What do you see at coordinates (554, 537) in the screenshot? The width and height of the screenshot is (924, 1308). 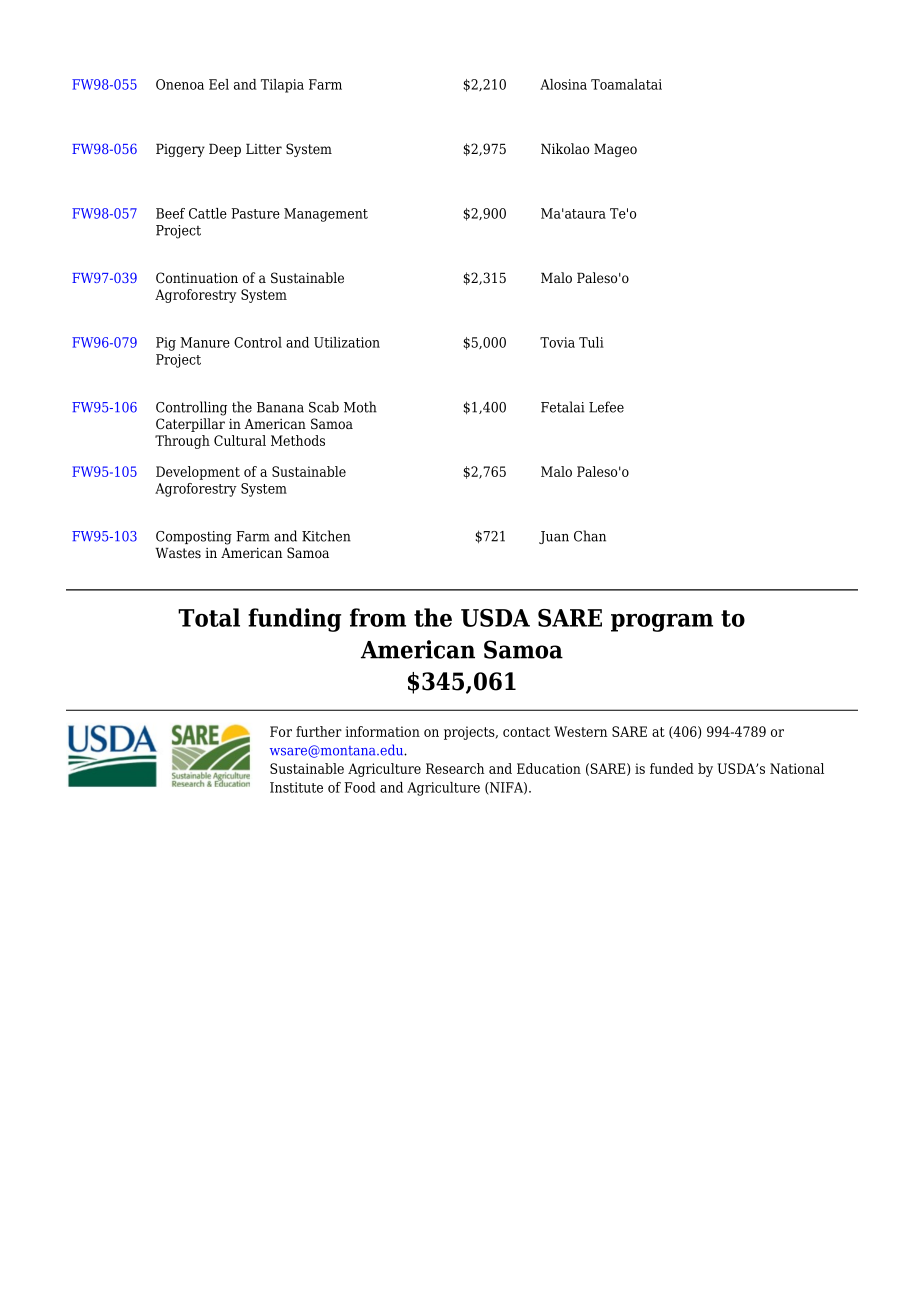 I see `Juan` at bounding box center [554, 537].
